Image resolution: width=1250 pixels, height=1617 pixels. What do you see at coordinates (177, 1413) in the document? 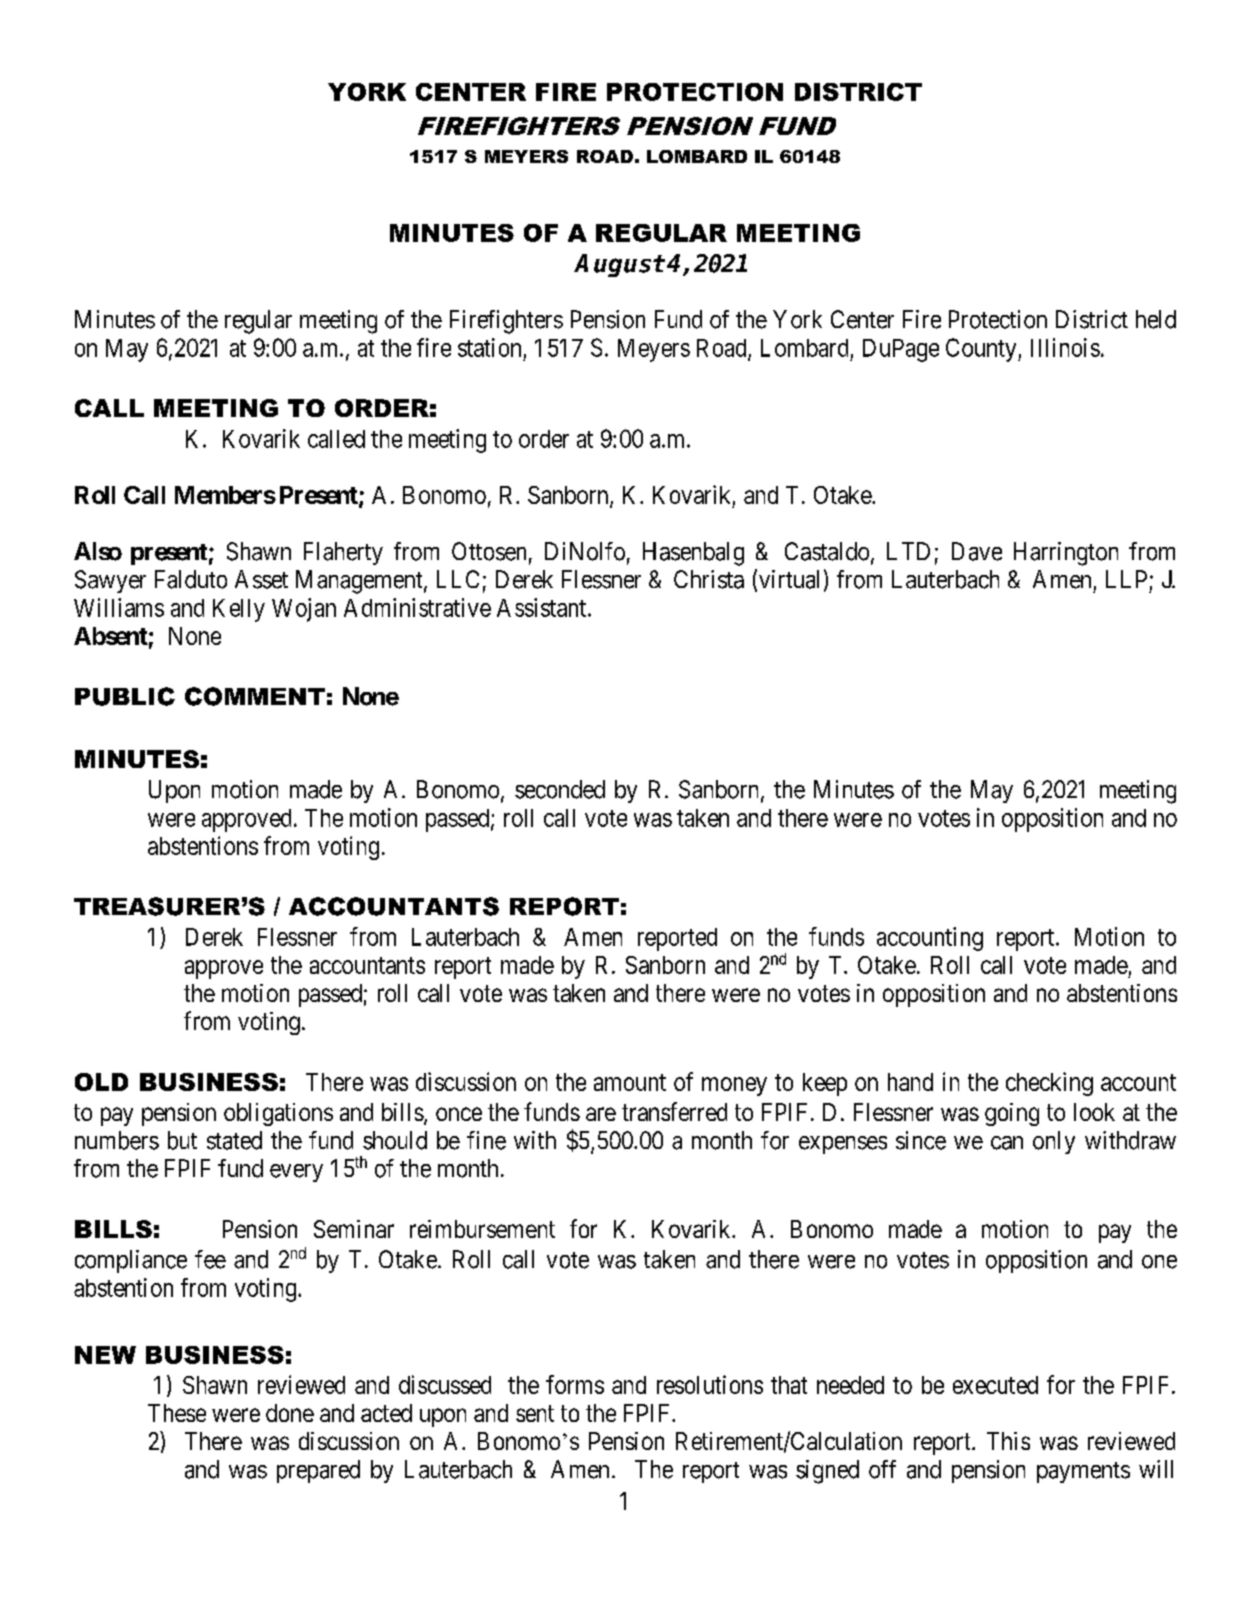
I see `These` at bounding box center [177, 1413].
